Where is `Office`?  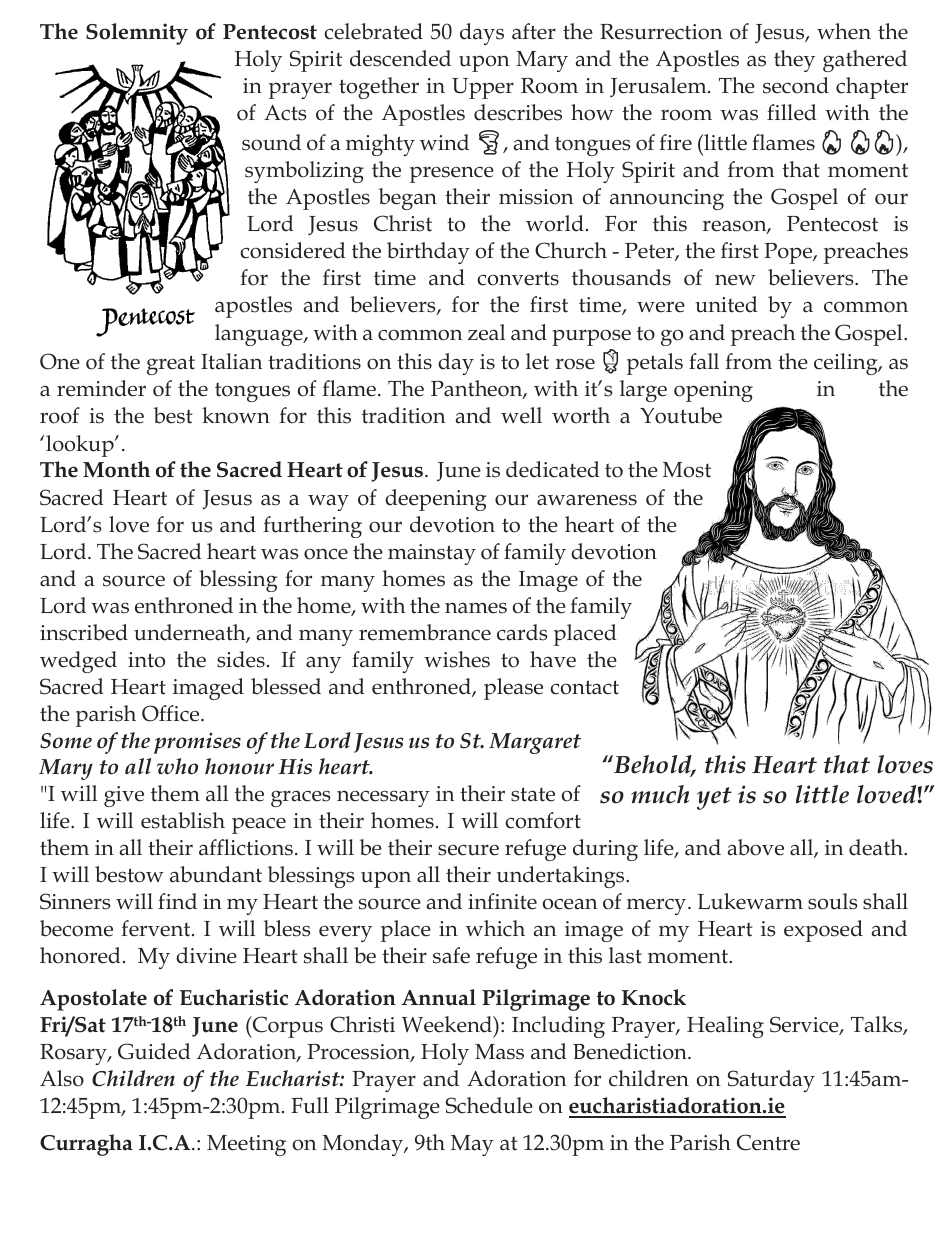
Office is located at coordinates (172, 713).
